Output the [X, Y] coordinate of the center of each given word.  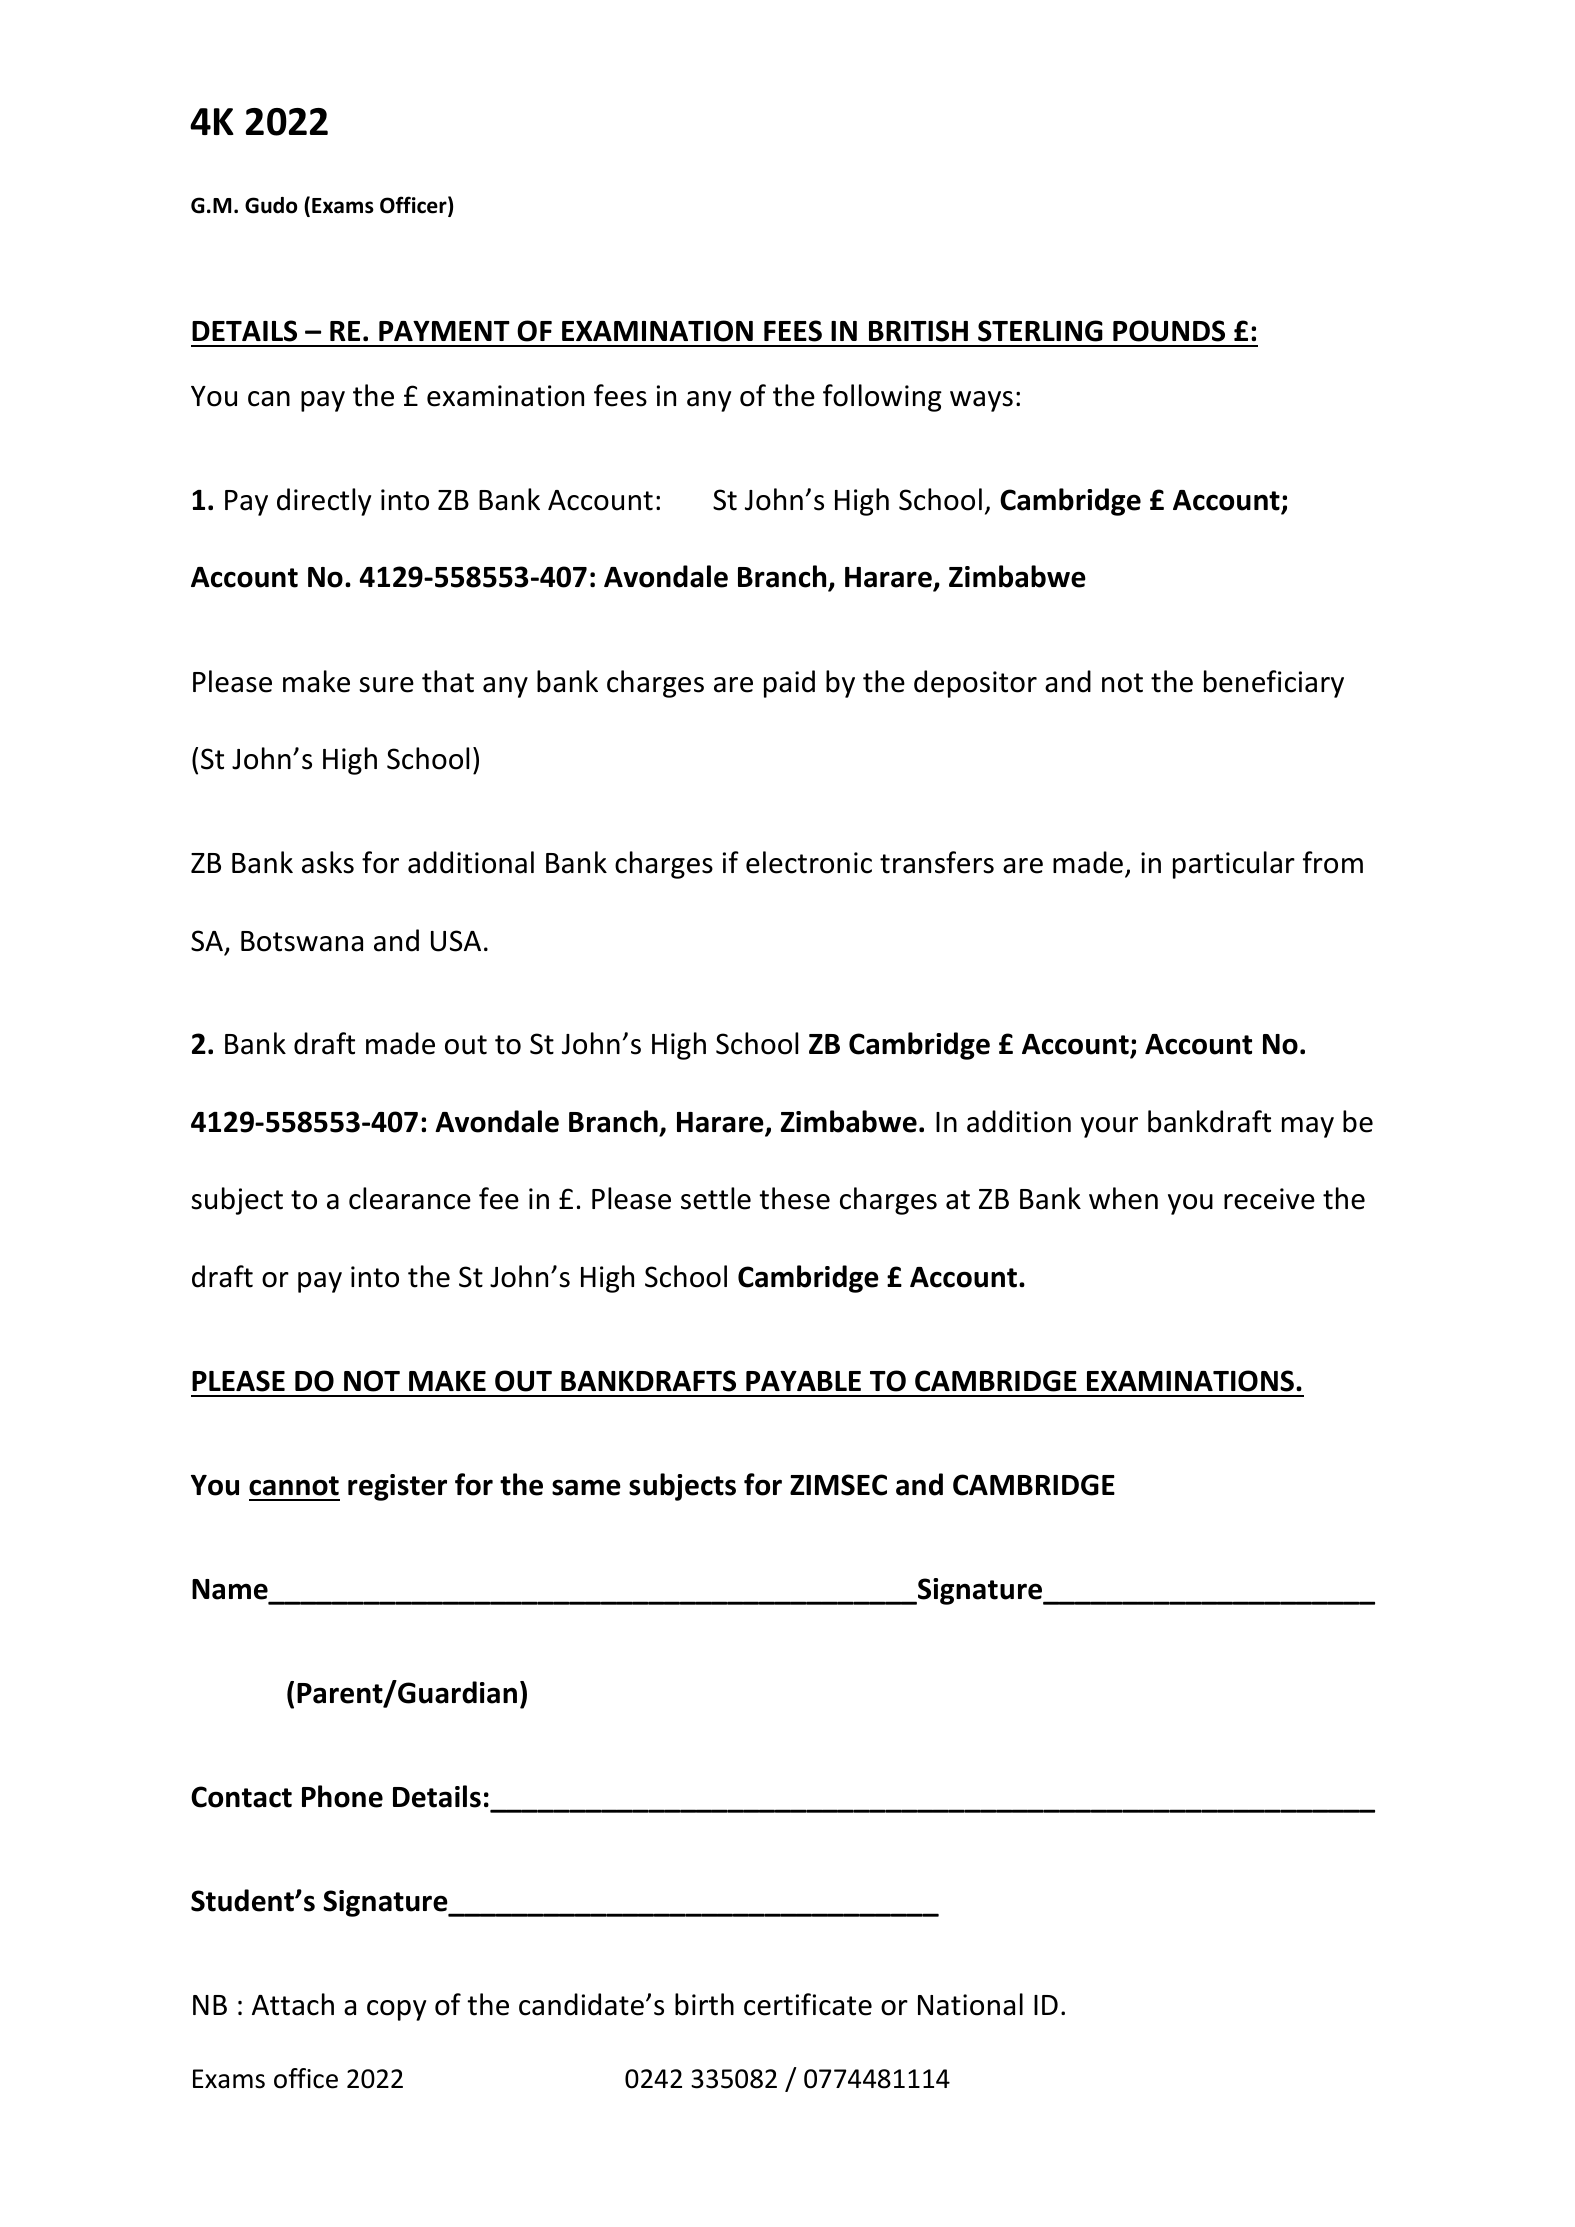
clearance [410, 1198]
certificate [808, 2004]
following [882, 398]
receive [1269, 1199]
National [970, 2004]
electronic [809, 862]
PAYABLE [803, 1381]
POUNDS [1169, 331]
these [794, 1198]
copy [396, 2010]
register [397, 1487]
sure [386, 685]
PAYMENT [444, 331]
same [586, 1487]
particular [1234, 865]
